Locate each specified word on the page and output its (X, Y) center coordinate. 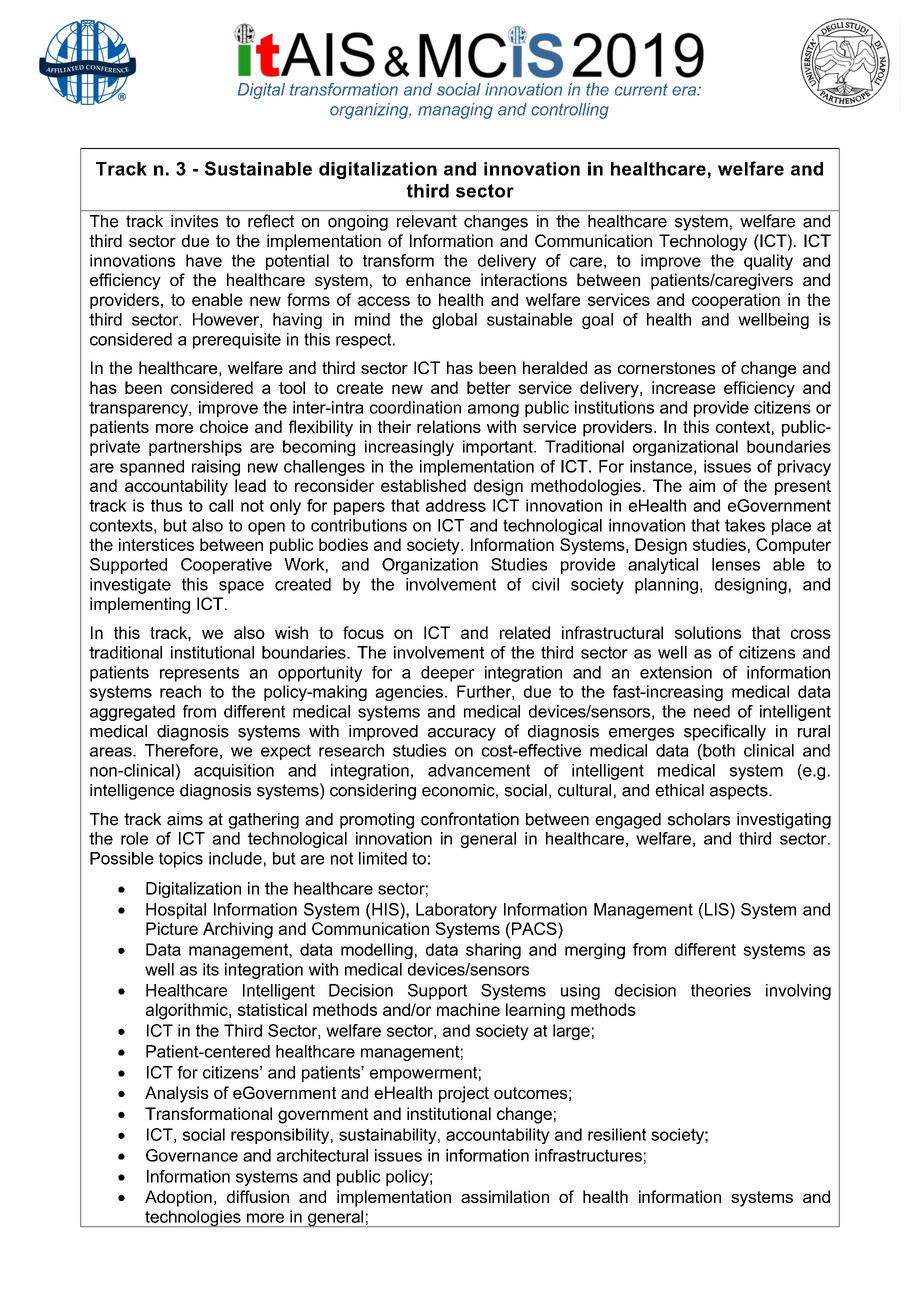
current (641, 90)
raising (216, 468)
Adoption (178, 1198)
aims (185, 819)
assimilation (505, 1196)
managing (455, 111)
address (456, 505)
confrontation (470, 819)
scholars (699, 819)
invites (194, 221)
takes (745, 525)
